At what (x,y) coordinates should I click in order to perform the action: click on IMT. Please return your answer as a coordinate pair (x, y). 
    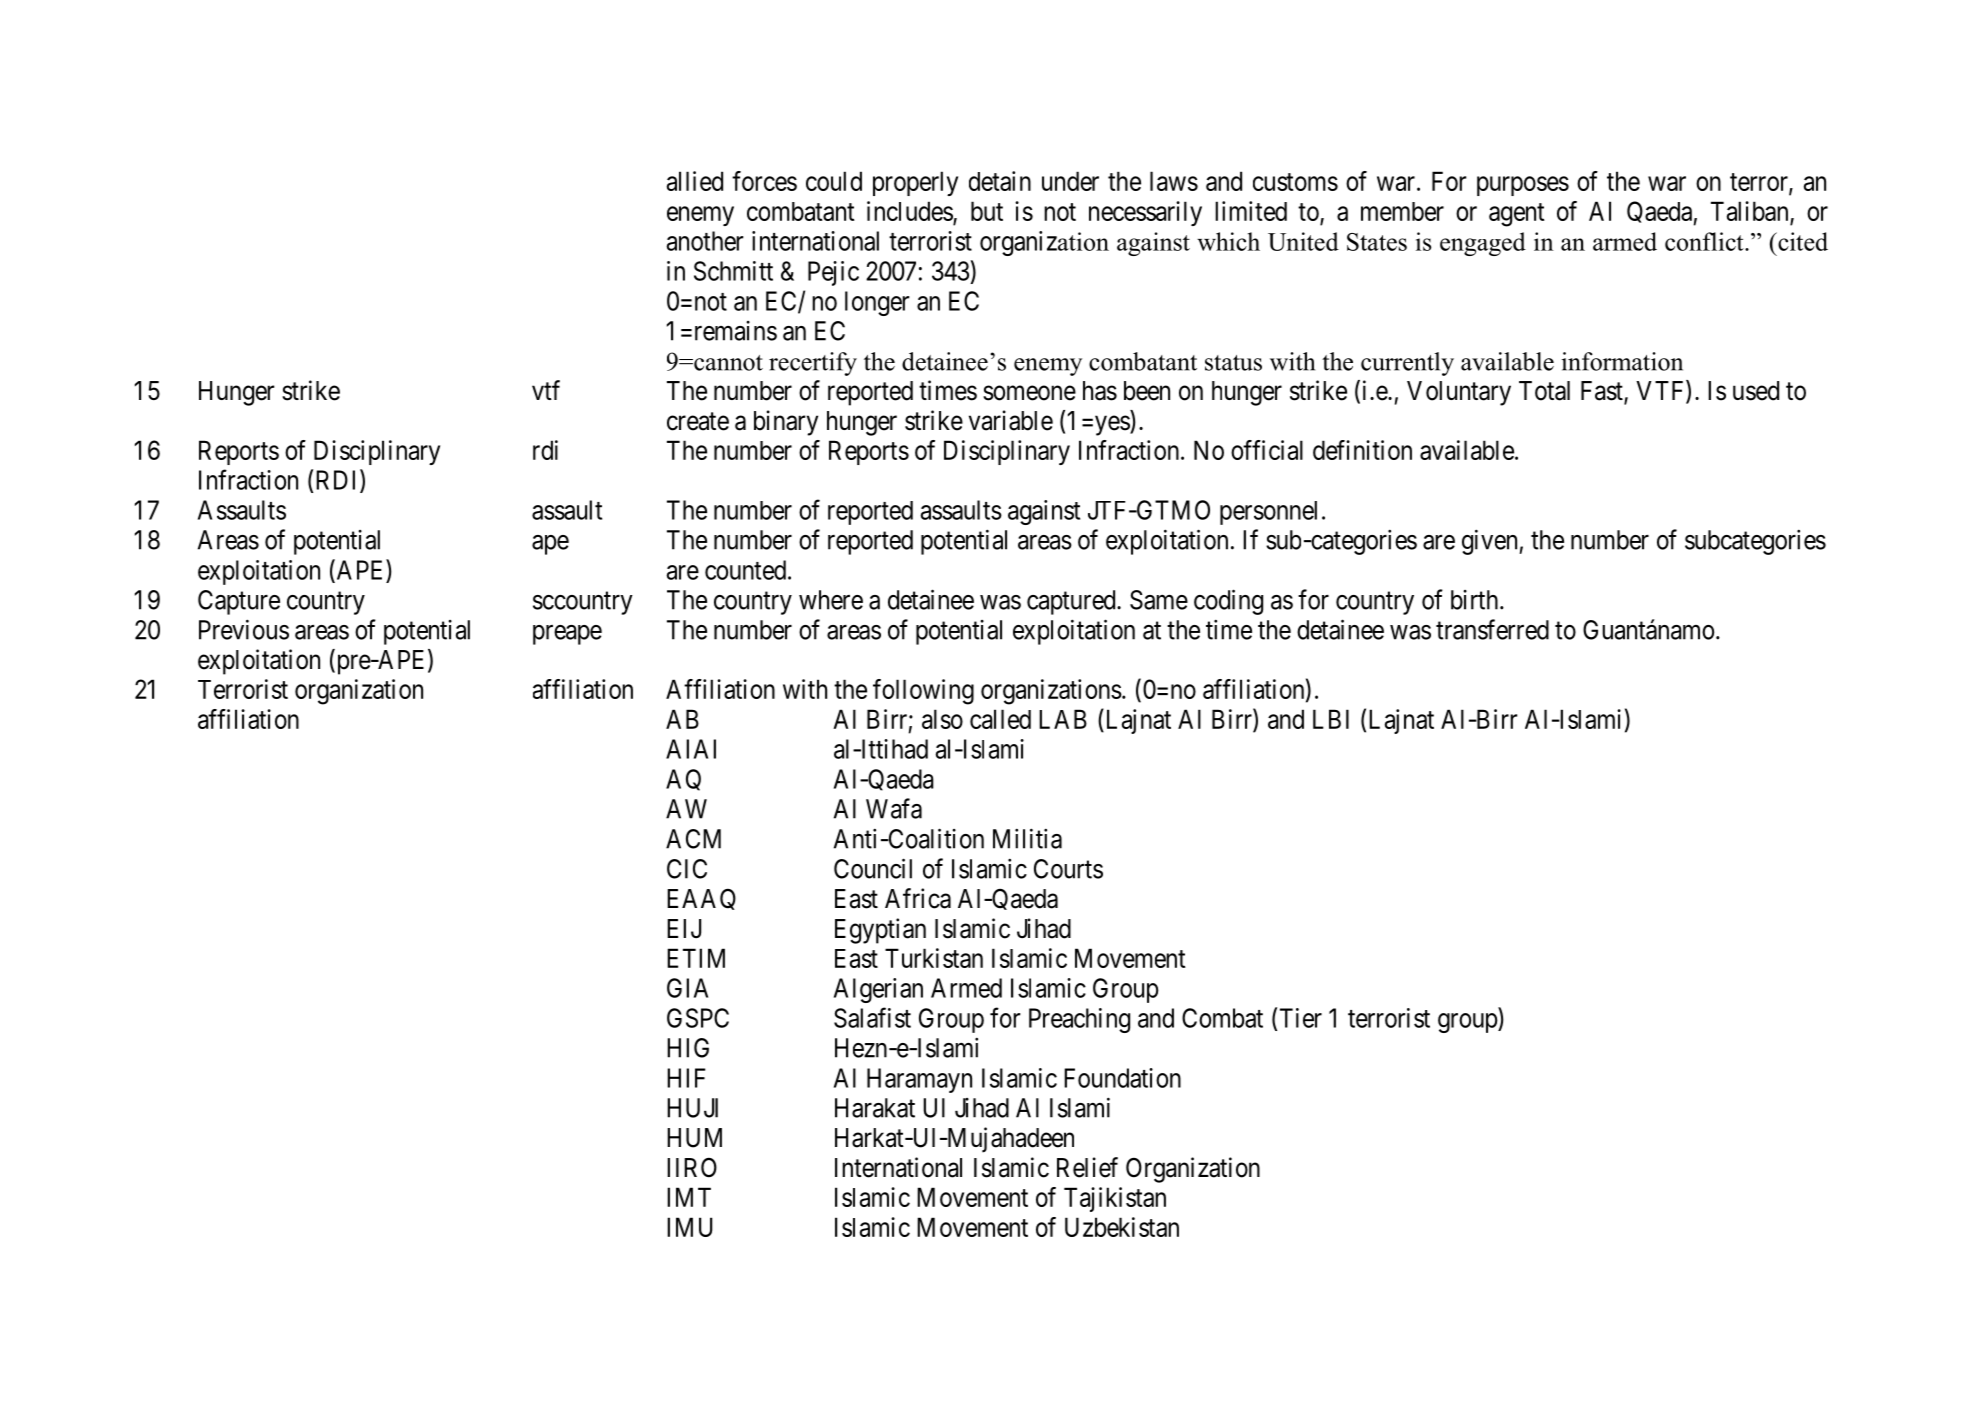
    Looking at the image, I should click on (689, 1197).
